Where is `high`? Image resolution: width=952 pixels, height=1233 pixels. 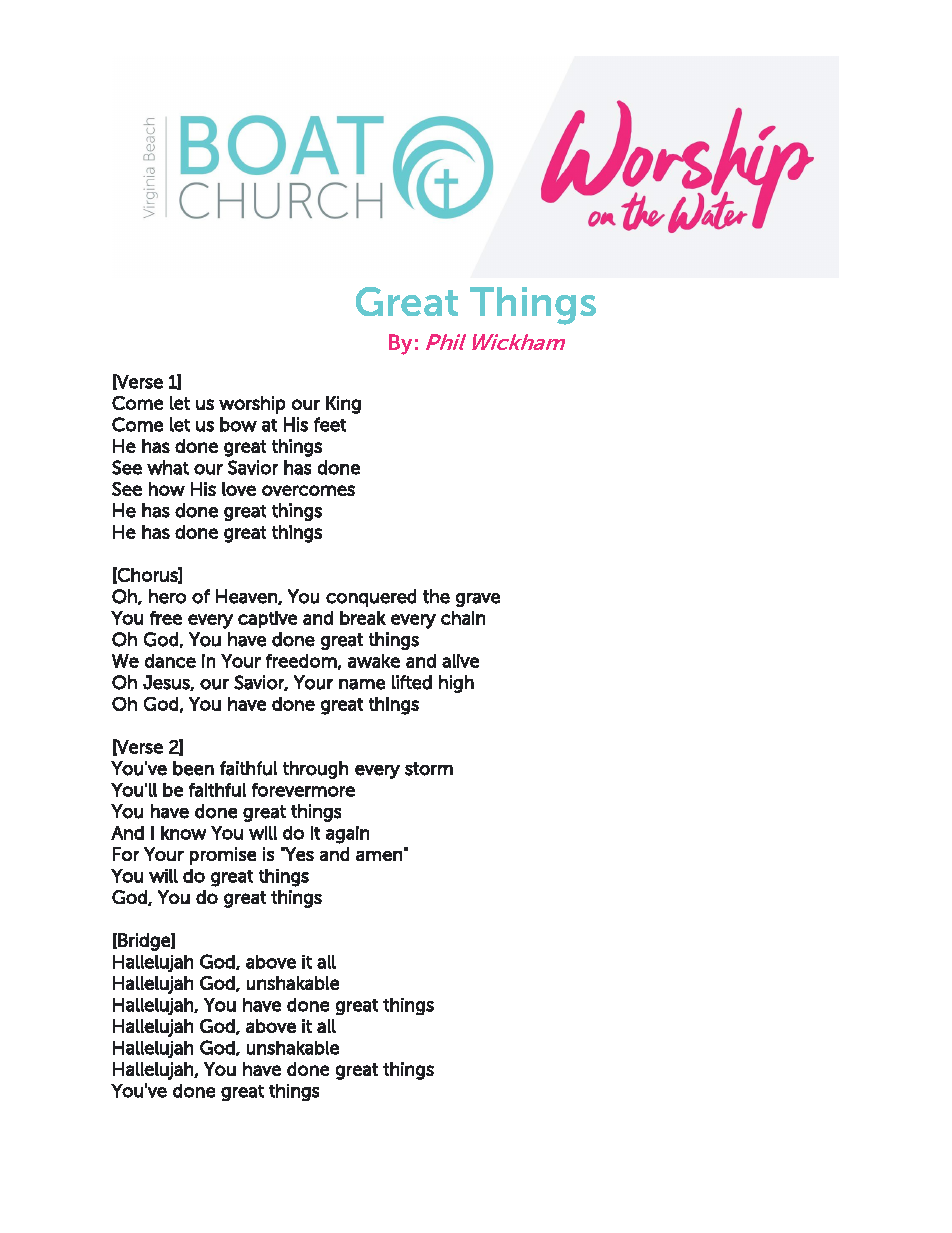
high is located at coordinates (456, 684).
